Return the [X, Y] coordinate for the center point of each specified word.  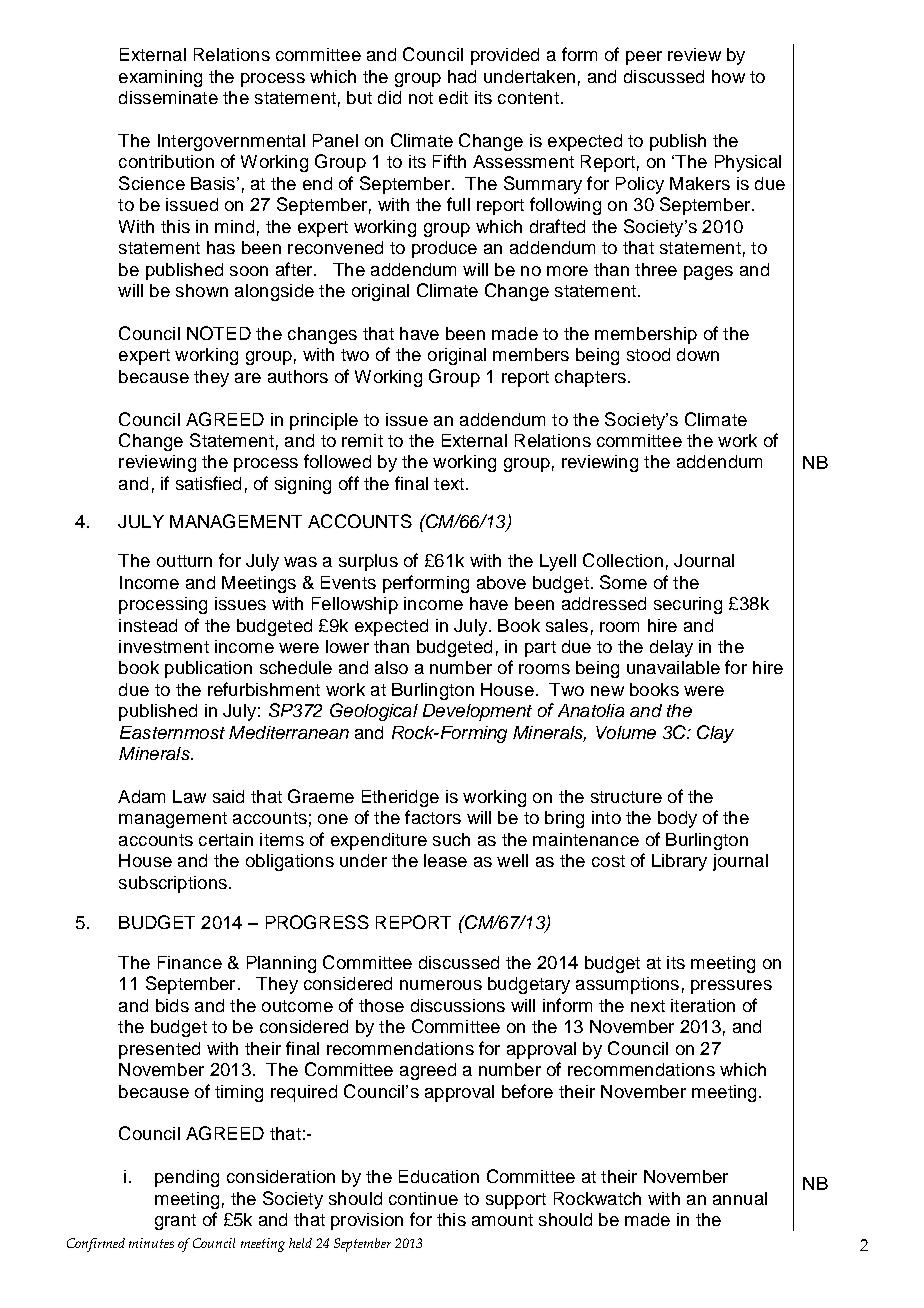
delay [671, 648]
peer [644, 58]
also [391, 667]
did [389, 97]
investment [164, 646]
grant [175, 1222]
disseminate [168, 97]
